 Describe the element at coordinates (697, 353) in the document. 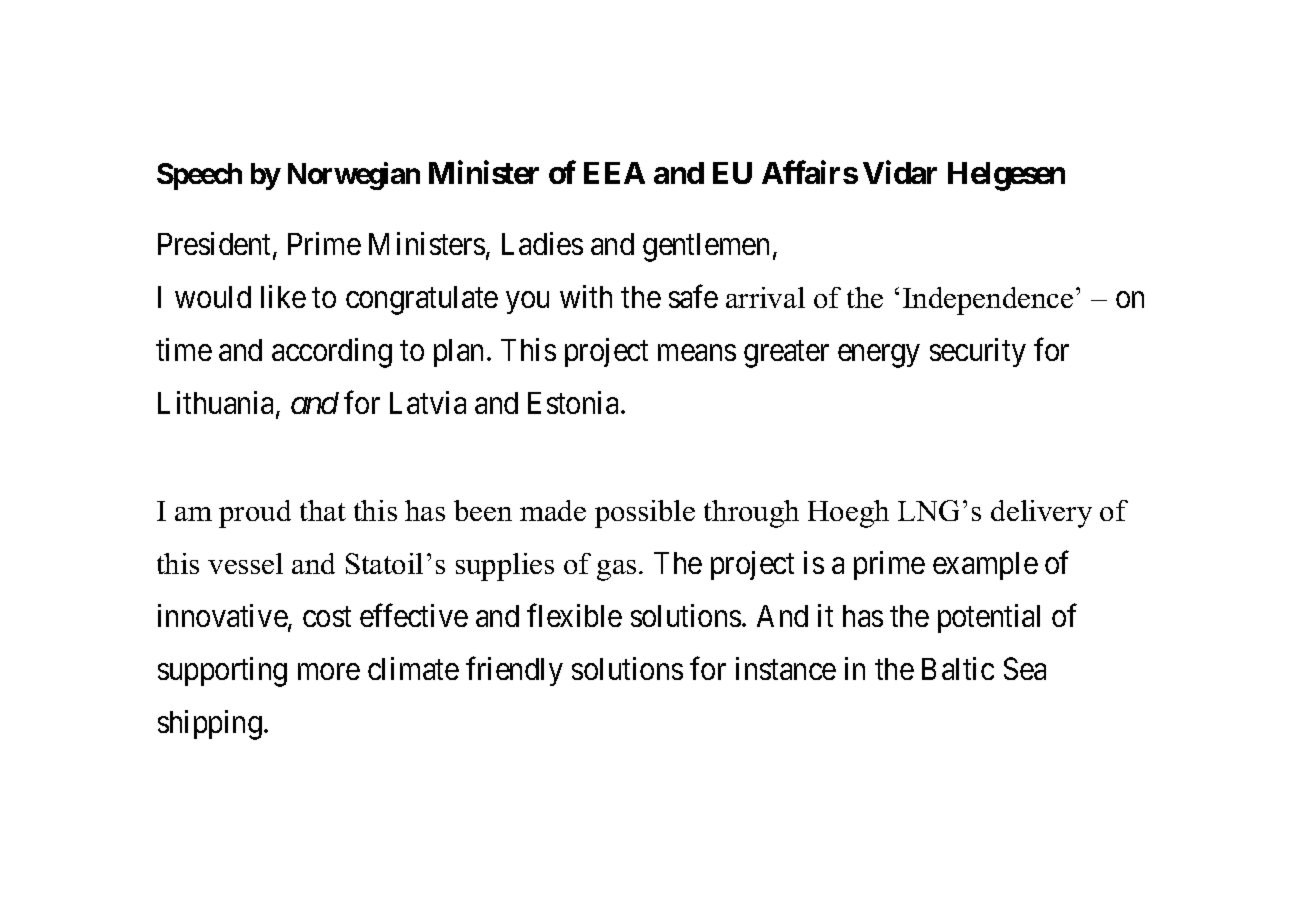

I see `means` at that location.
